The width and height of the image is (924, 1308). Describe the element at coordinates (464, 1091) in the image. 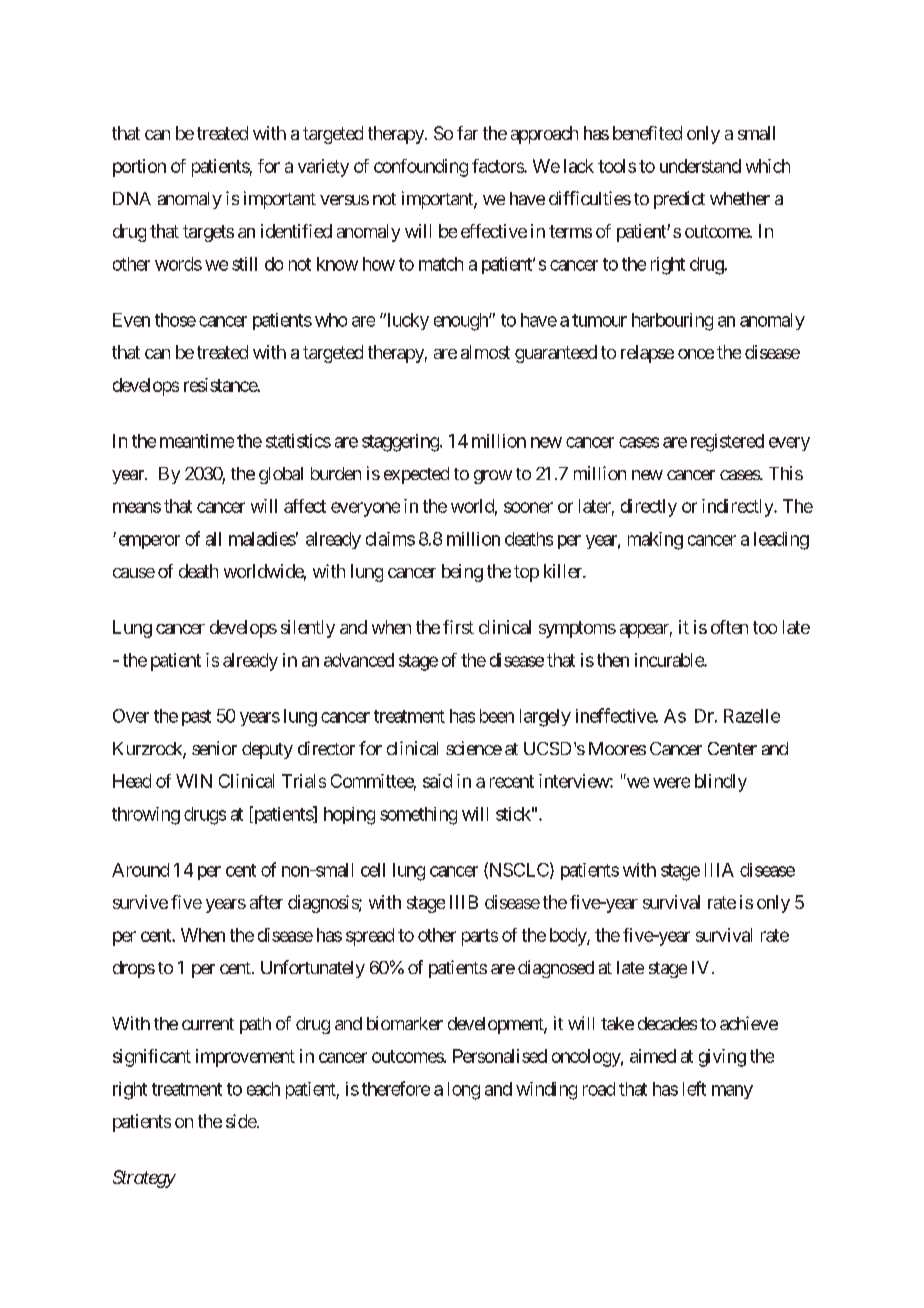

I see `long` at that location.
